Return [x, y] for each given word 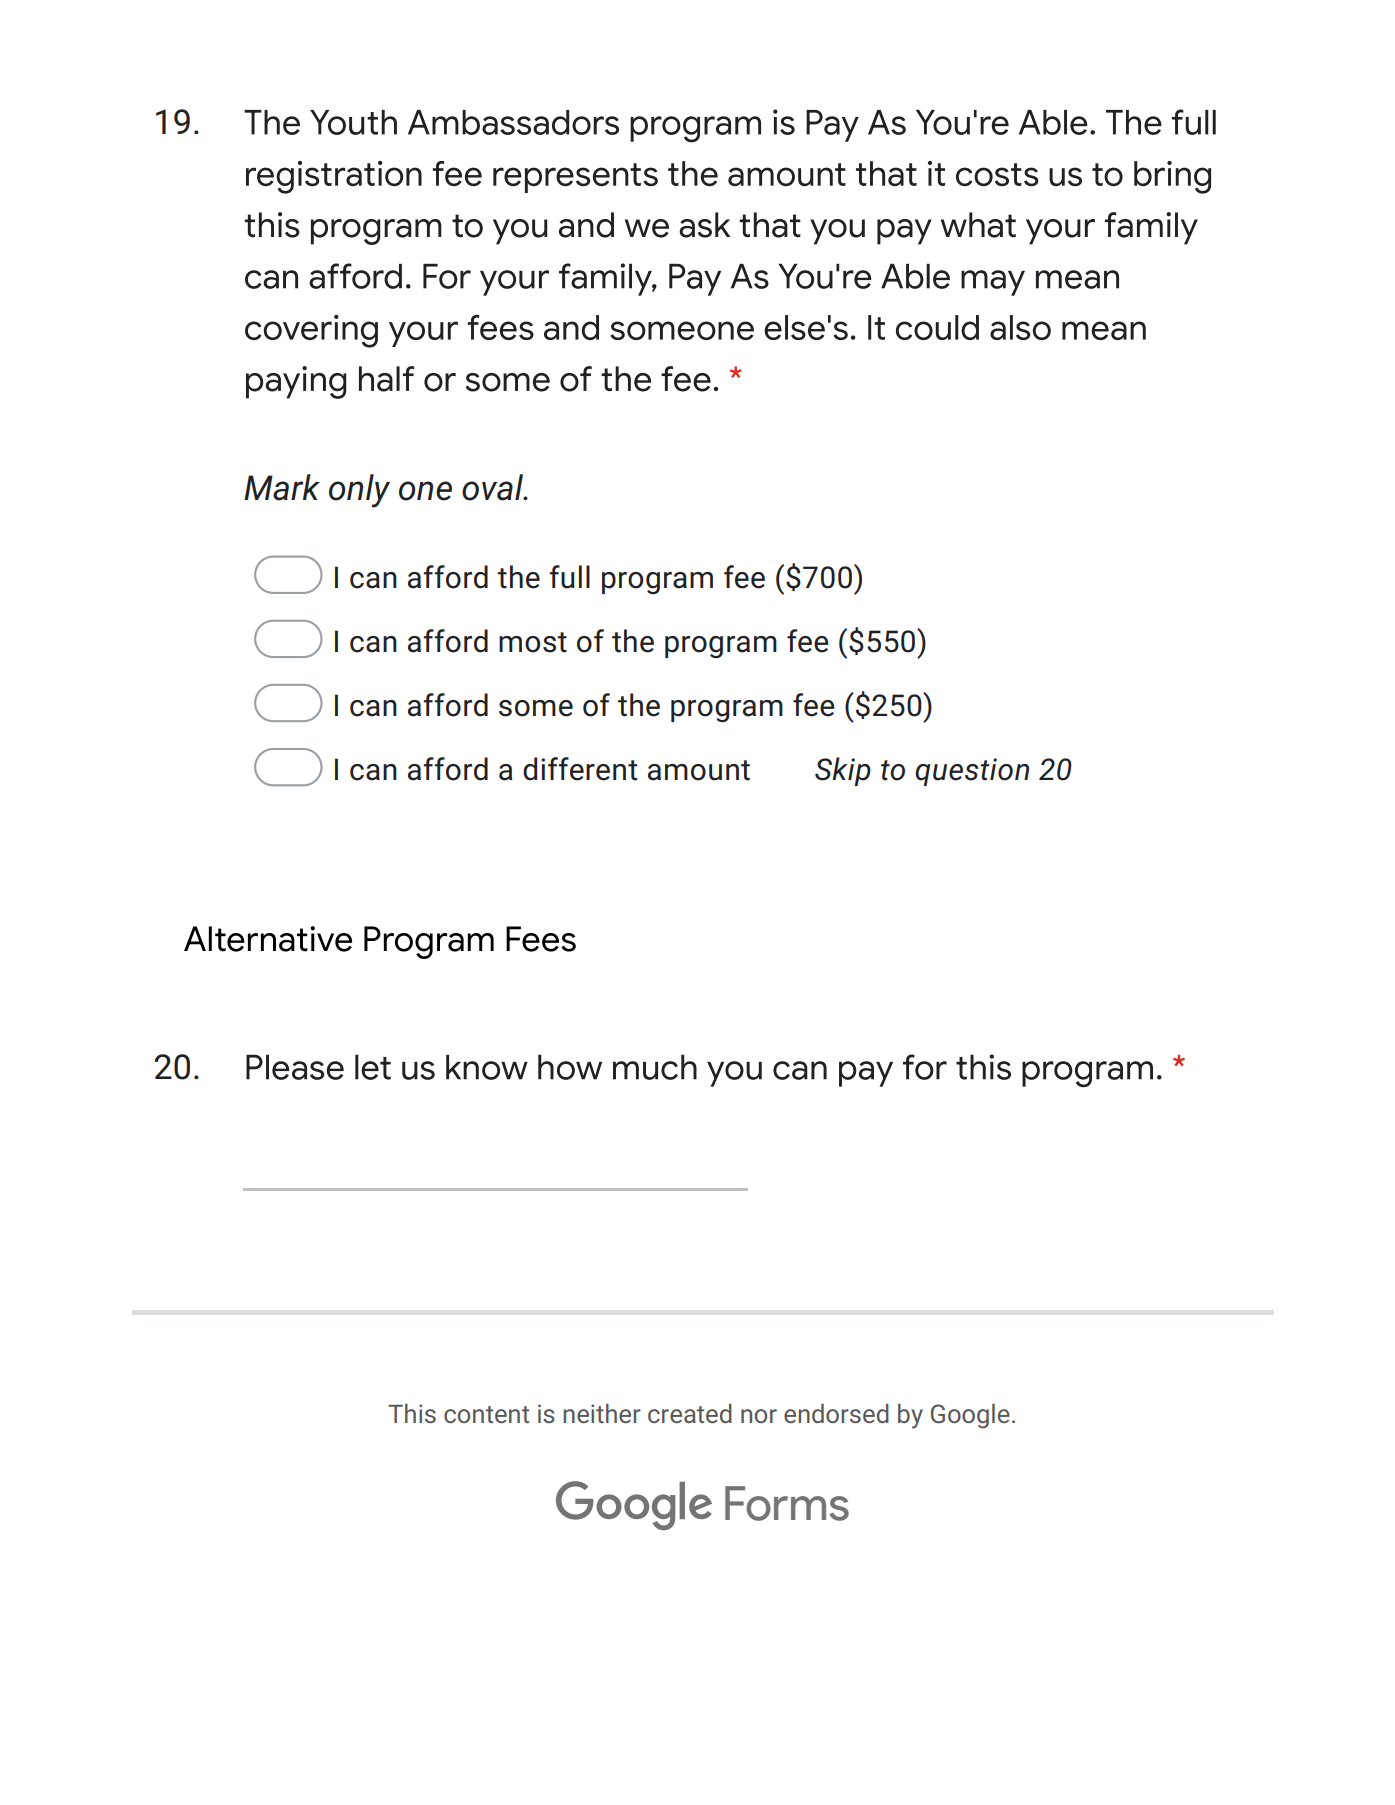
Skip [843, 771]
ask [704, 225]
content [486, 1414]
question [972, 772]
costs [997, 174]
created [690, 1413]
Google [970, 1416]
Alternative [268, 939]
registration [334, 177]
